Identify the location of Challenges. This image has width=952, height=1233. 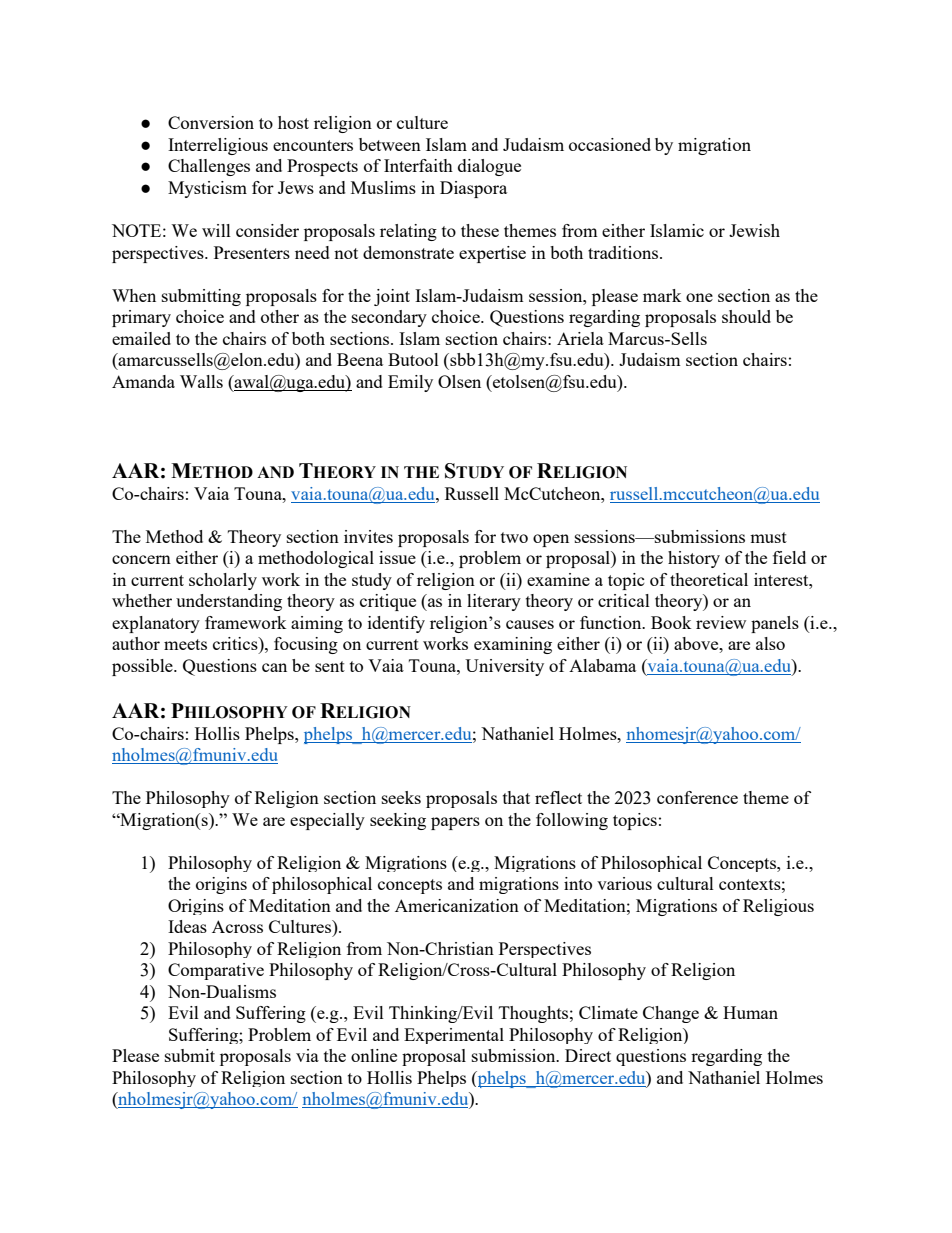
(209, 167).
